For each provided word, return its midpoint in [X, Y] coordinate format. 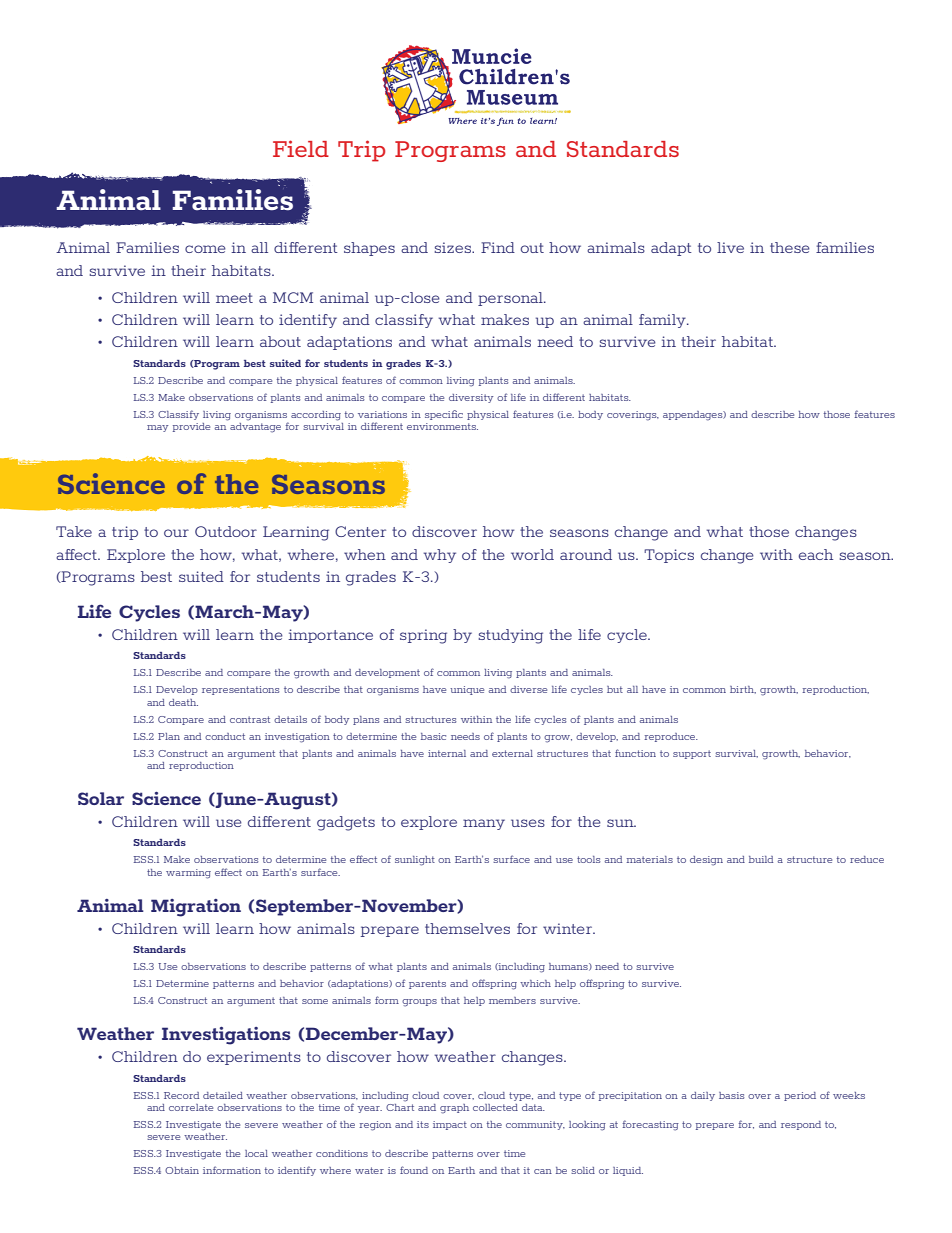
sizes [454, 247]
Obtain [182, 1170]
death [183, 702]
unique [467, 690]
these [790, 247]
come [205, 249]
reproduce [671, 737]
